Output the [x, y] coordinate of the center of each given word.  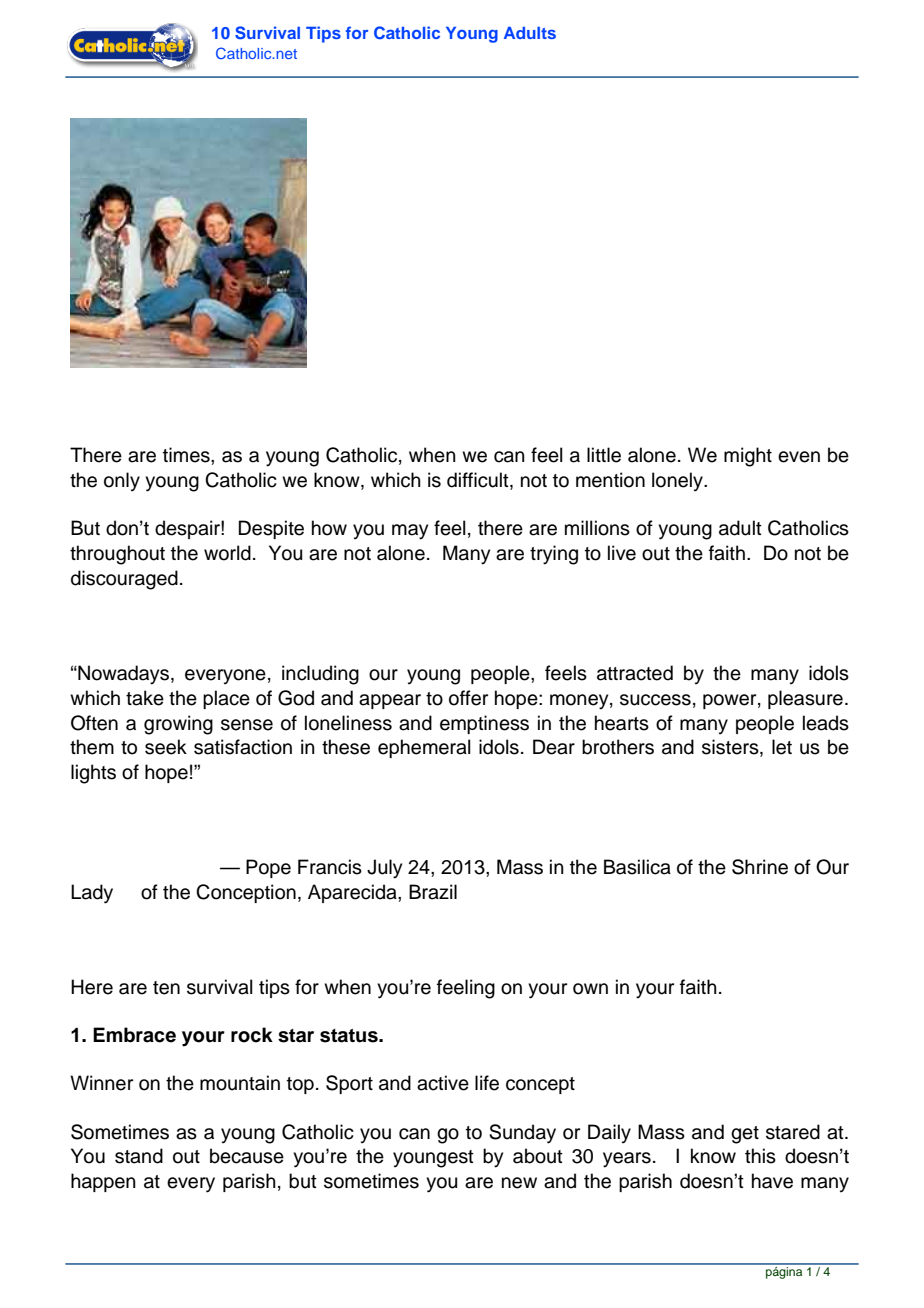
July [384, 869]
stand [139, 1156]
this [760, 1156]
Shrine [760, 867]
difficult [479, 481]
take [145, 698]
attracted [635, 673]
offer [468, 698]
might [748, 457]
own [590, 989]
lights [93, 774]
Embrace [134, 1035]
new [519, 1183]
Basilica [637, 867]
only [122, 481]
